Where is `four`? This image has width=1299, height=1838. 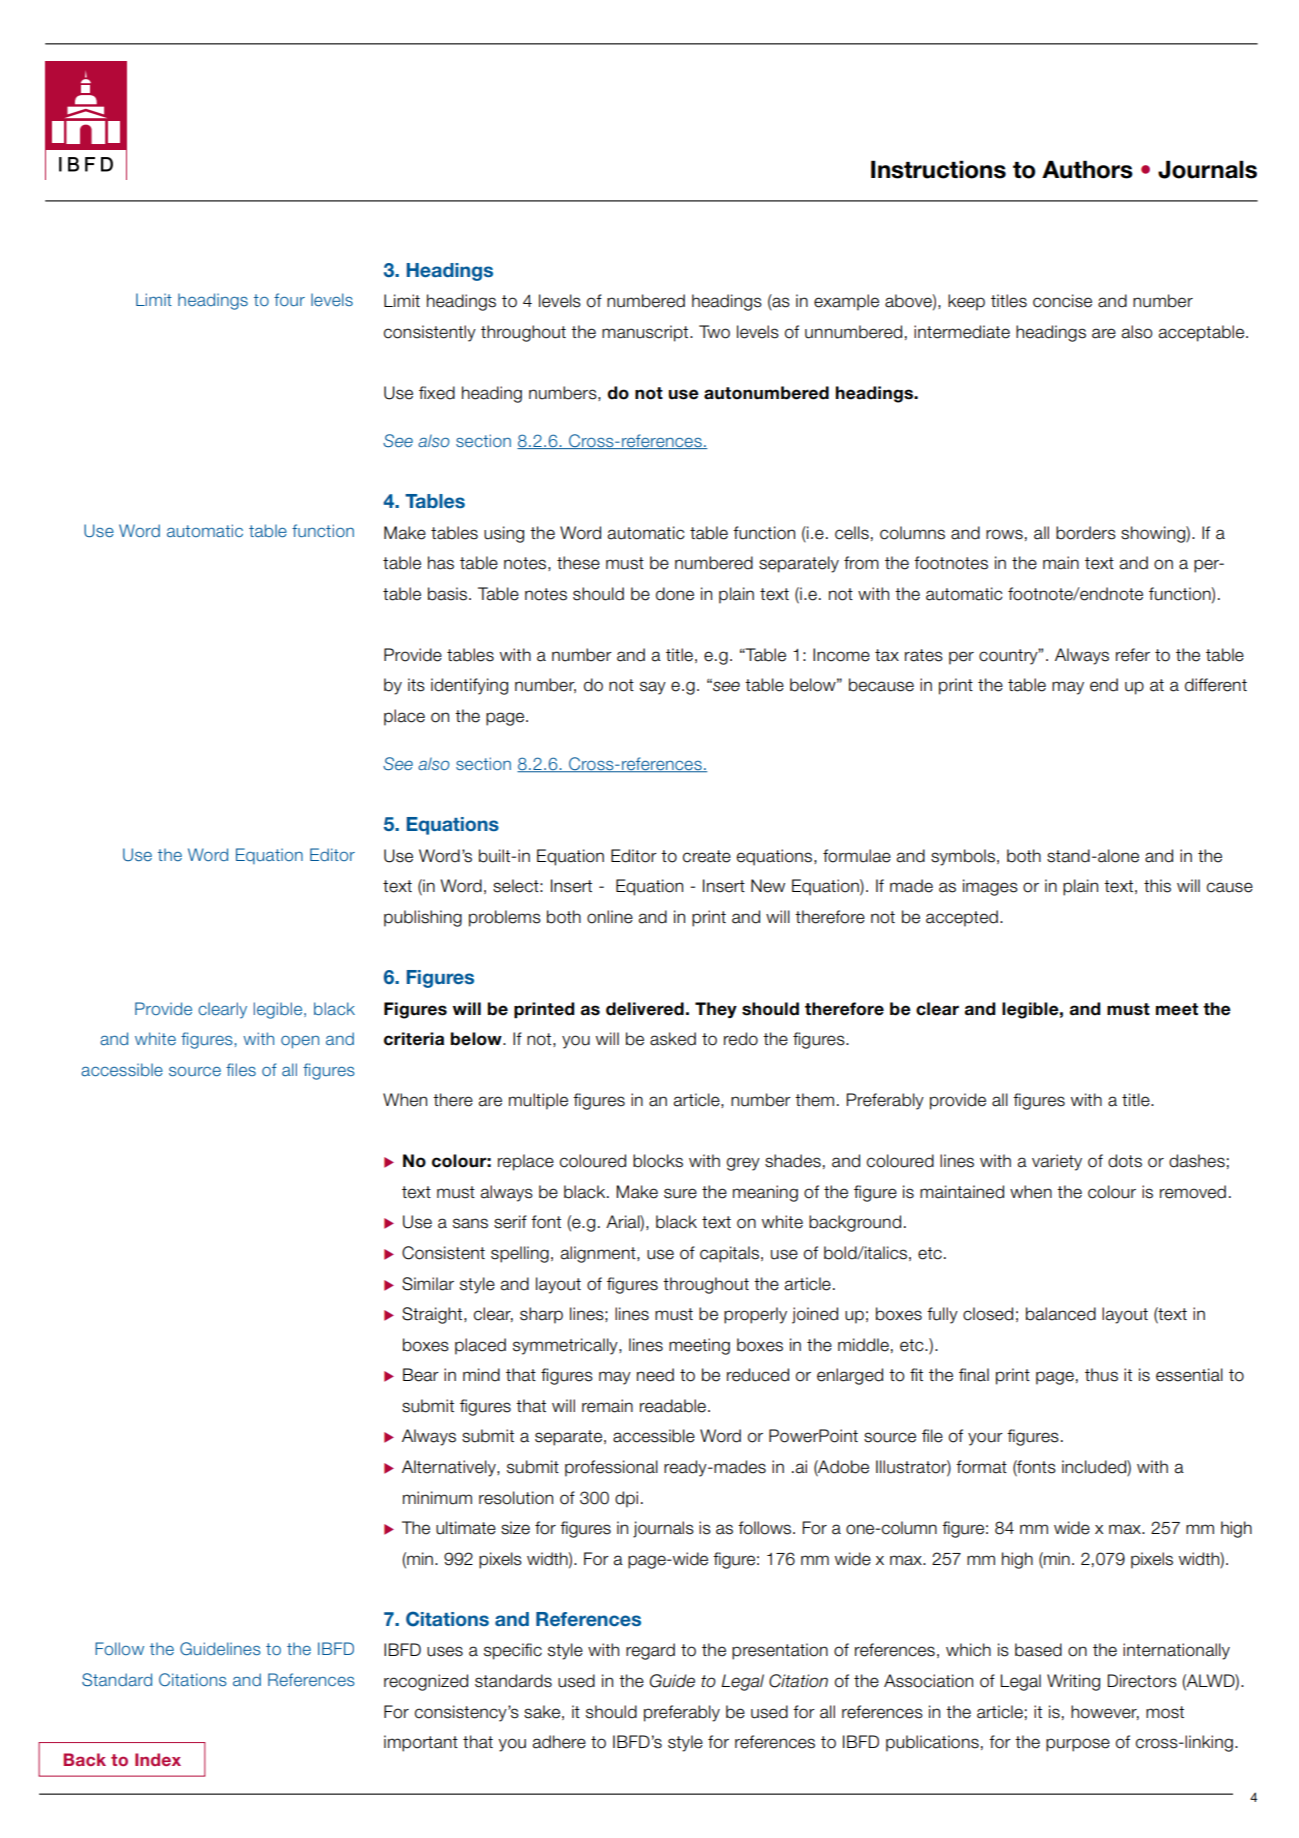
four is located at coordinates (289, 299).
